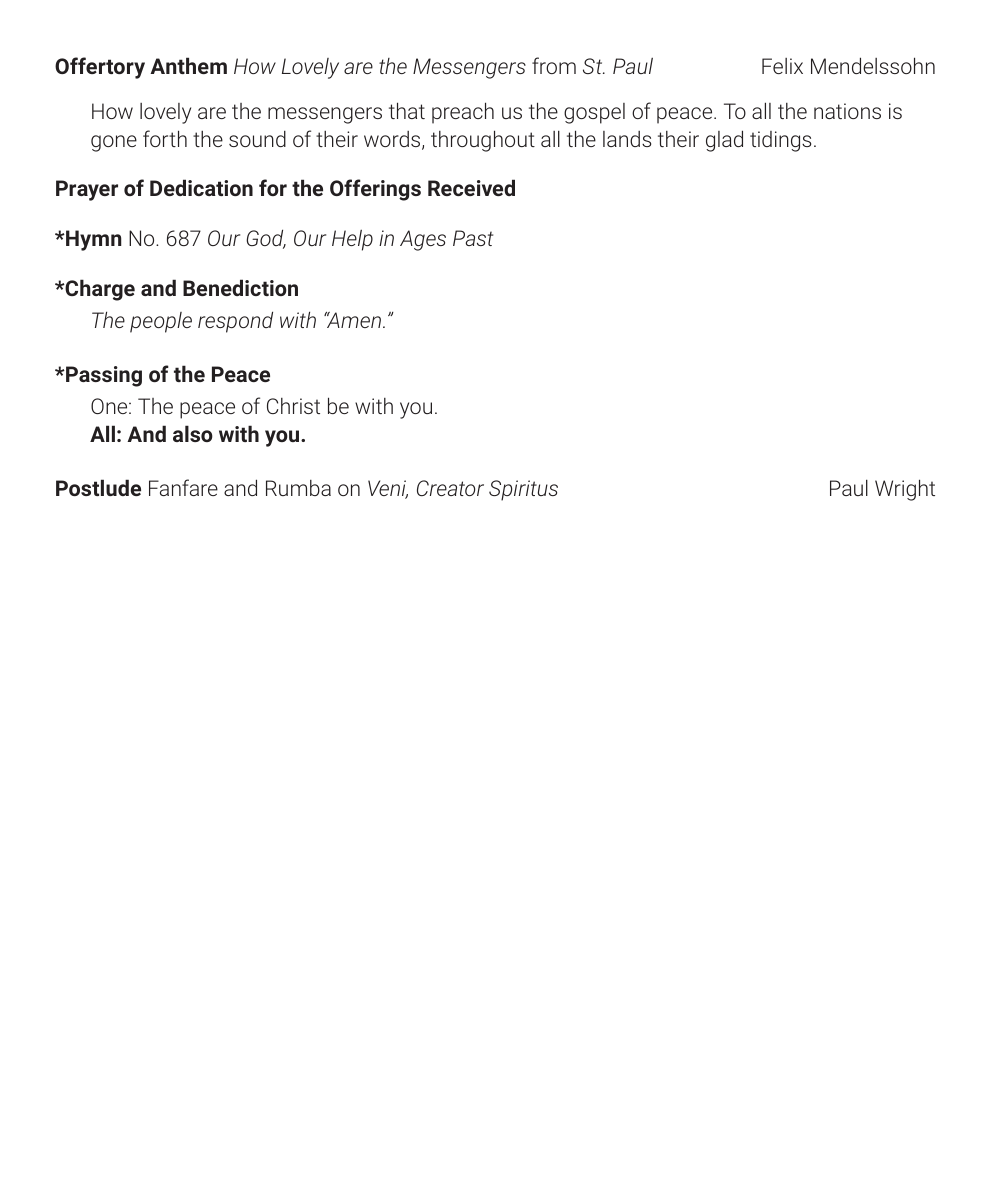  What do you see at coordinates (780, 141) in the document?
I see `tidings` at bounding box center [780, 141].
